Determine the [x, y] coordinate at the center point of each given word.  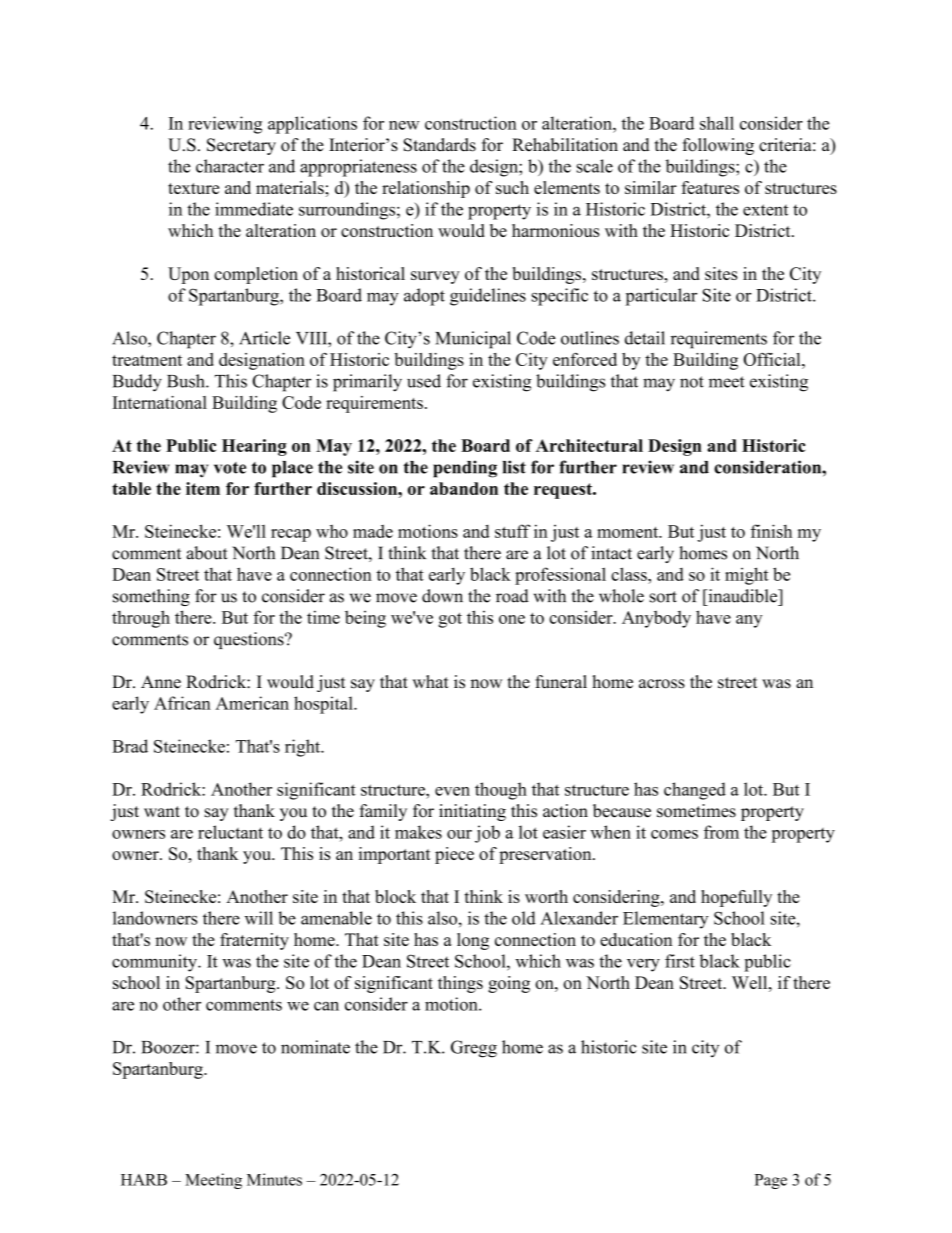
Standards [440, 145]
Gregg [474, 1049]
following [718, 146]
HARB [144, 1180]
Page [771, 1181]
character [230, 166]
